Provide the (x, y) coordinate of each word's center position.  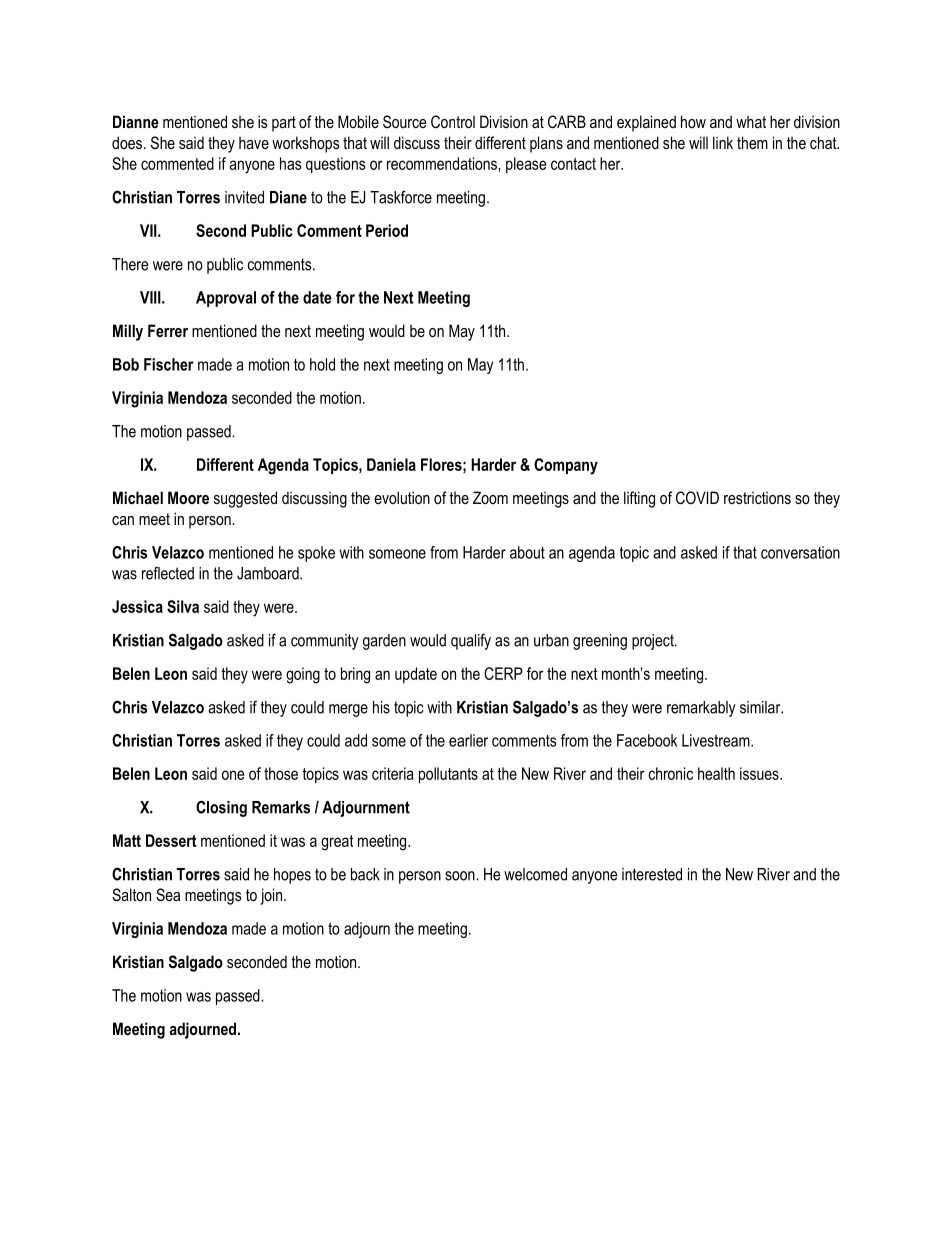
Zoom (490, 497)
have (254, 143)
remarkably (701, 709)
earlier (468, 740)
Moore (188, 497)
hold (322, 364)
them (752, 142)
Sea (168, 895)
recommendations (443, 163)
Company (566, 466)
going (303, 675)
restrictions (757, 498)
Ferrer (168, 330)
